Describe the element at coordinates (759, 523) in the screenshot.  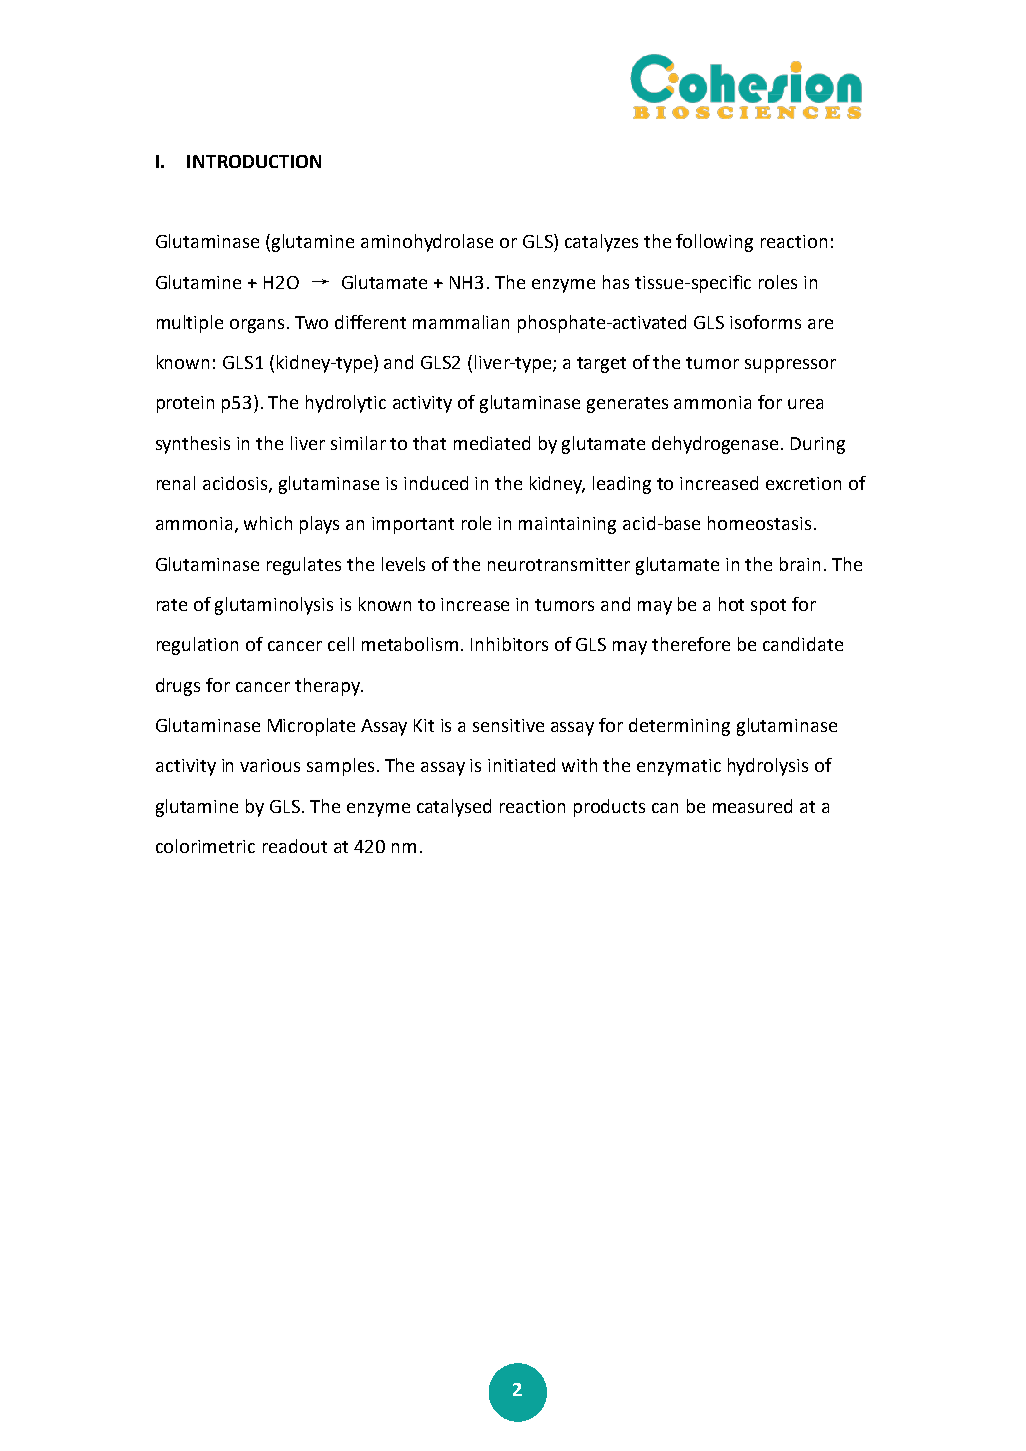
I see `homeostasis` at that location.
